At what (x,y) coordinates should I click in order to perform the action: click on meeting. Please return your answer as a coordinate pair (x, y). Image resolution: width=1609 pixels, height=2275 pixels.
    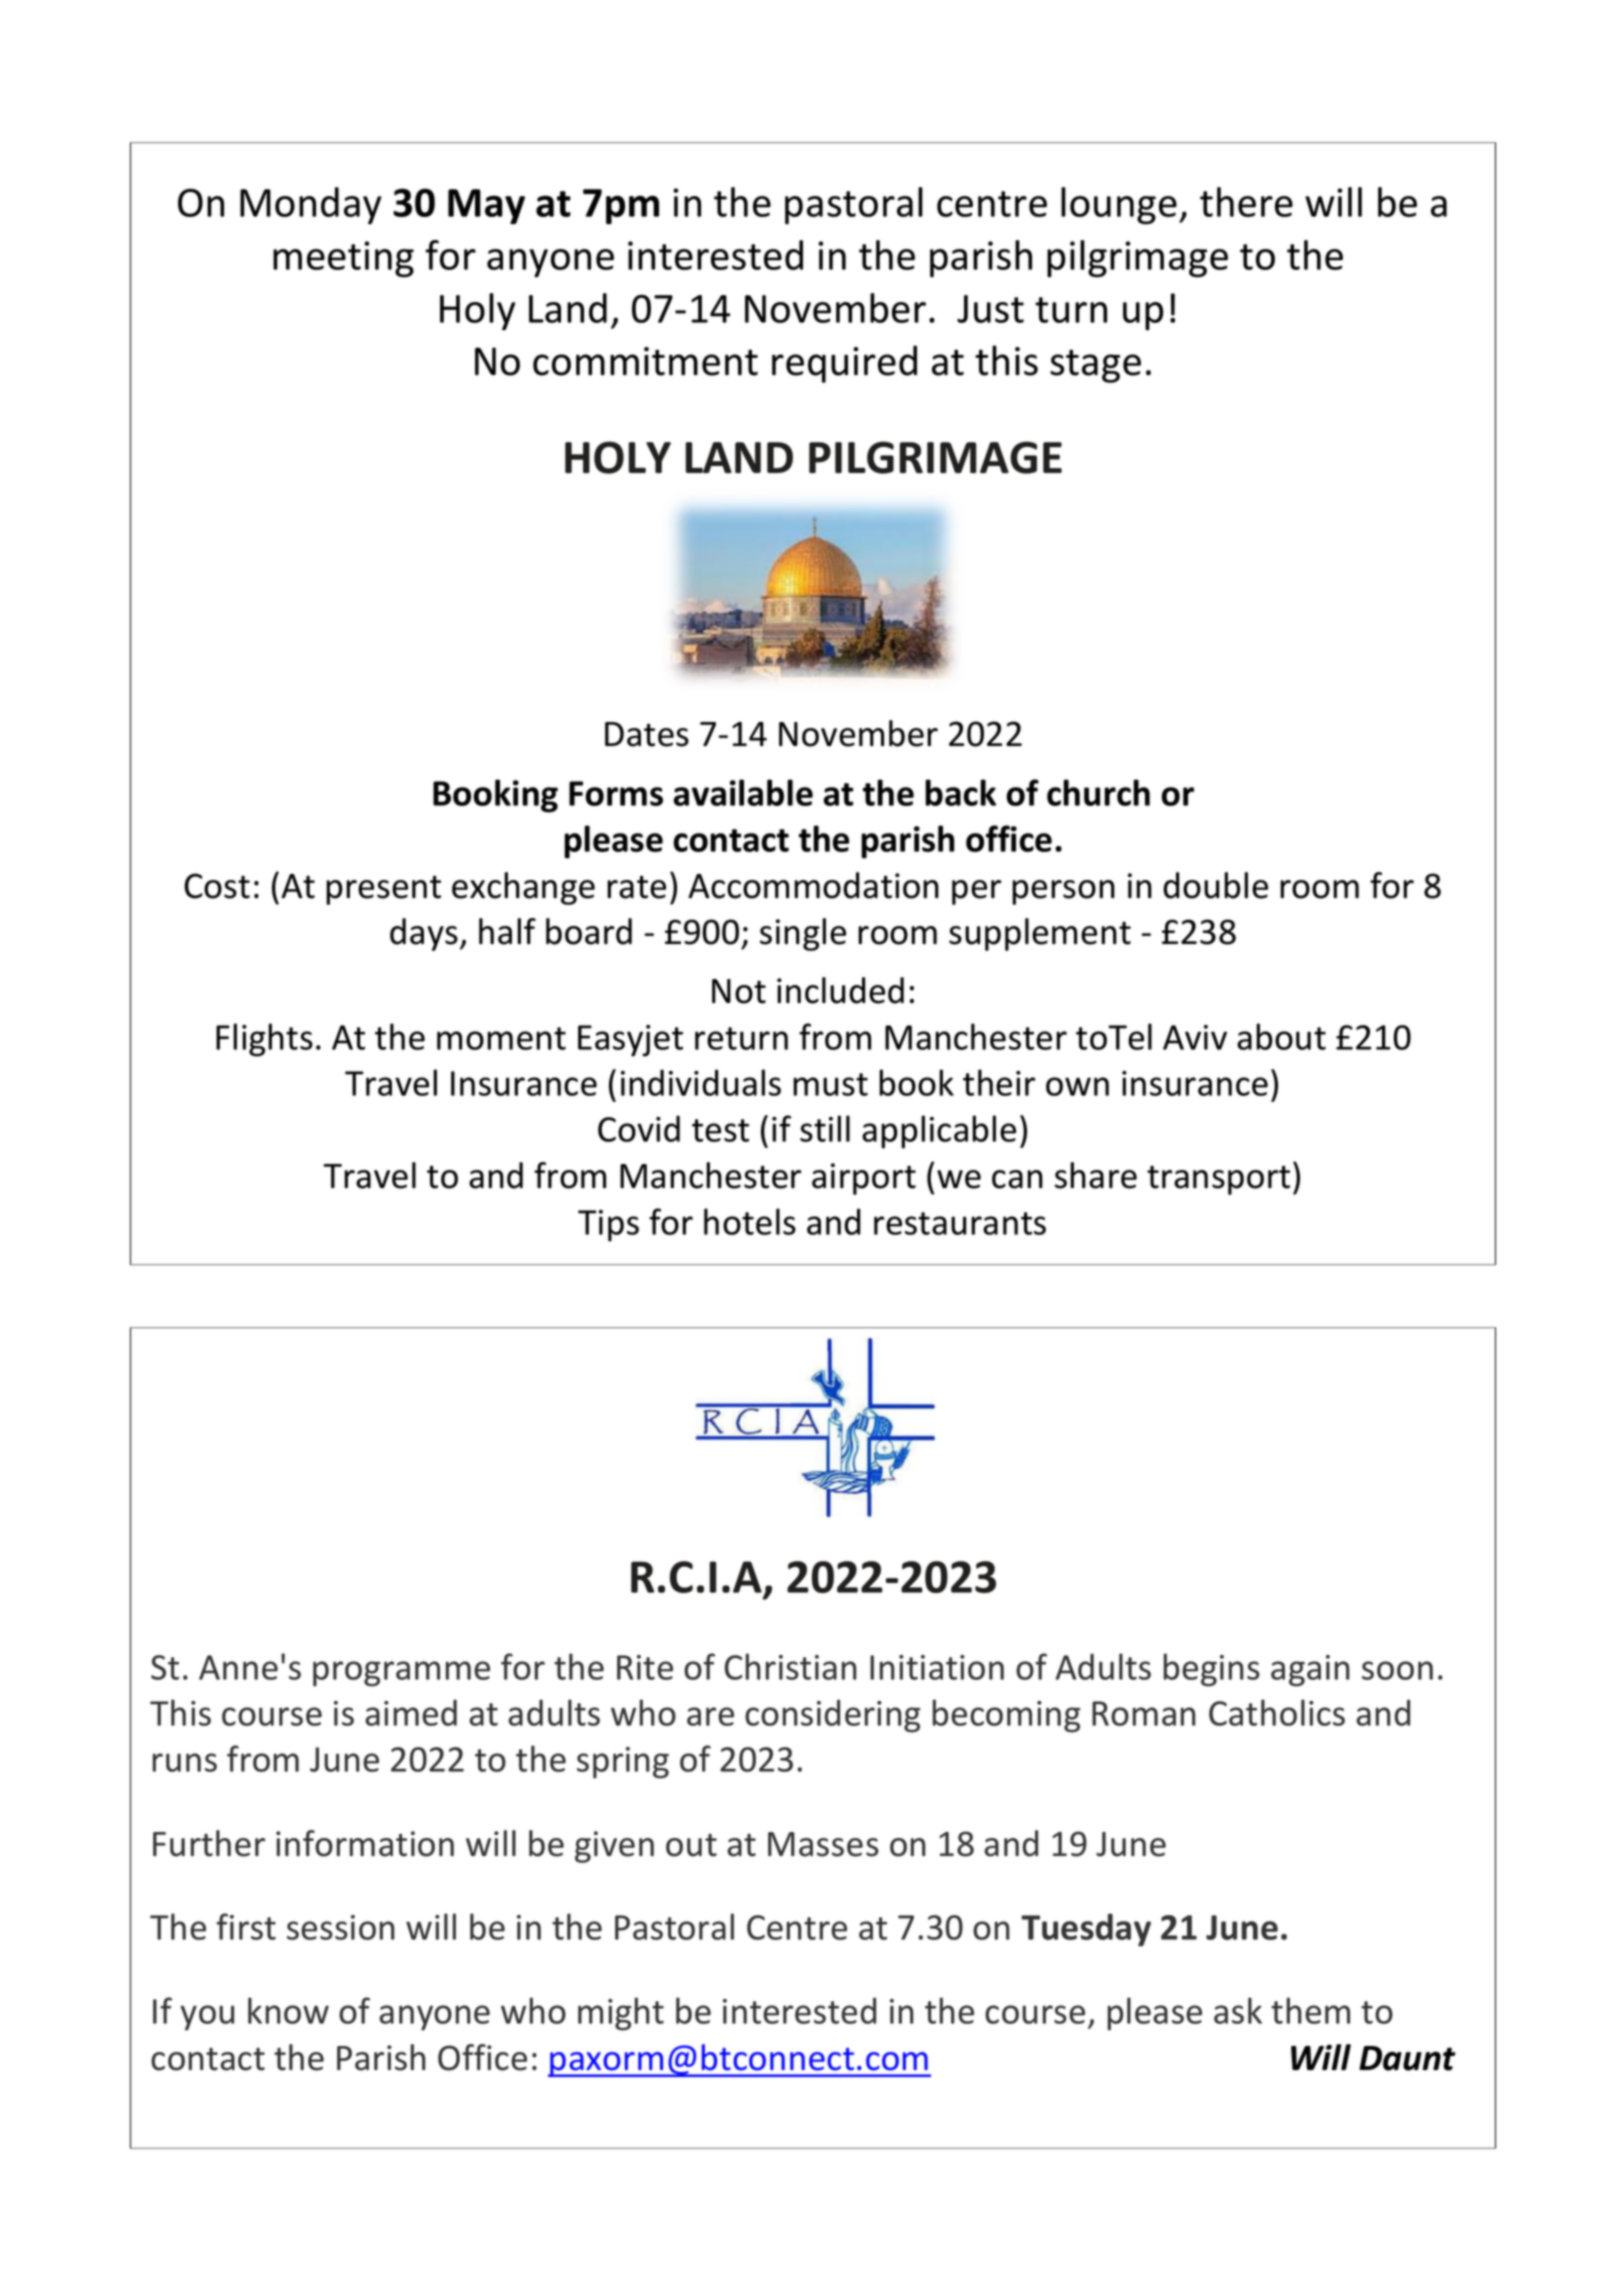
    Looking at the image, I should click on (343, 259).
